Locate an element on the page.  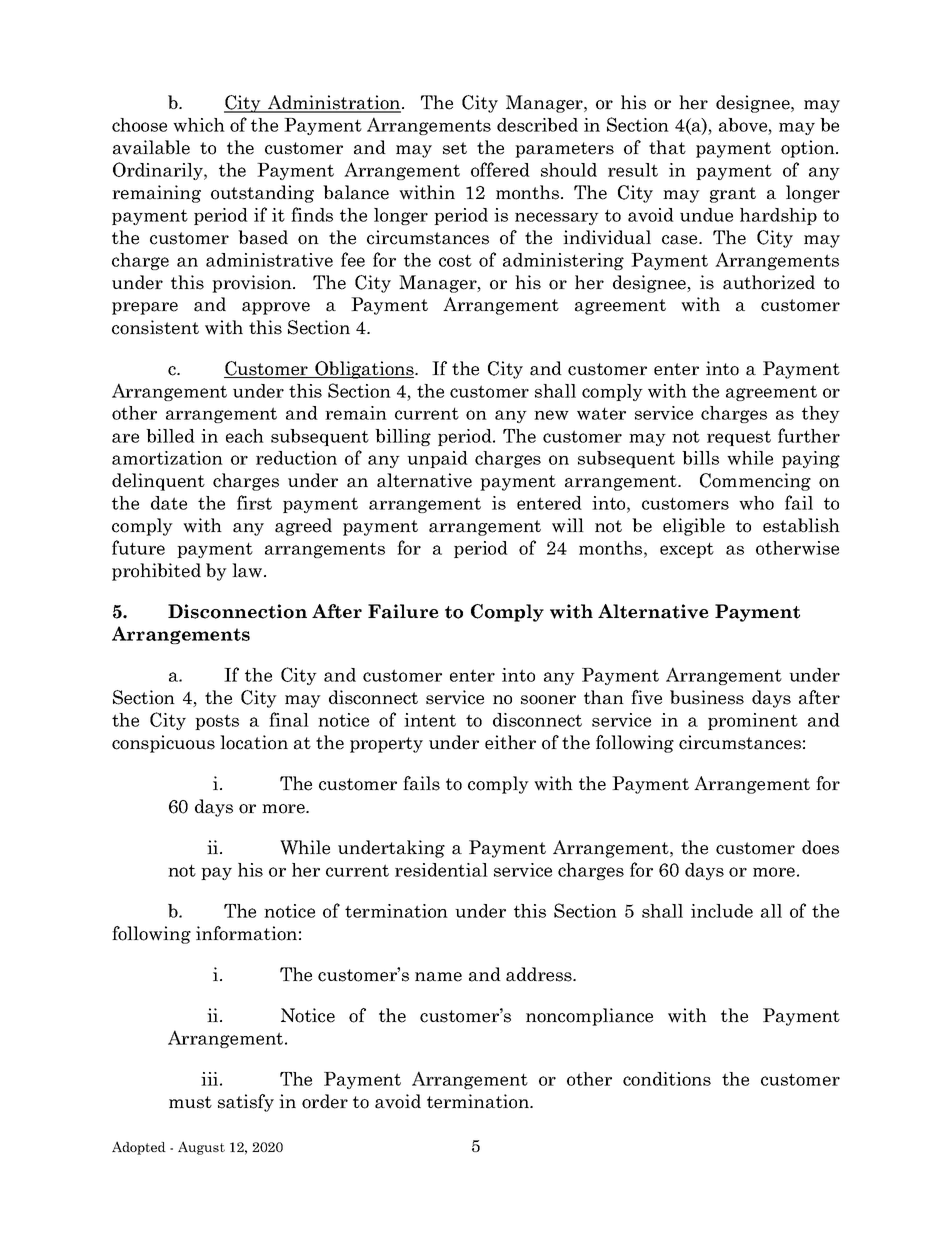
set is located at coordinates (455, 148).
